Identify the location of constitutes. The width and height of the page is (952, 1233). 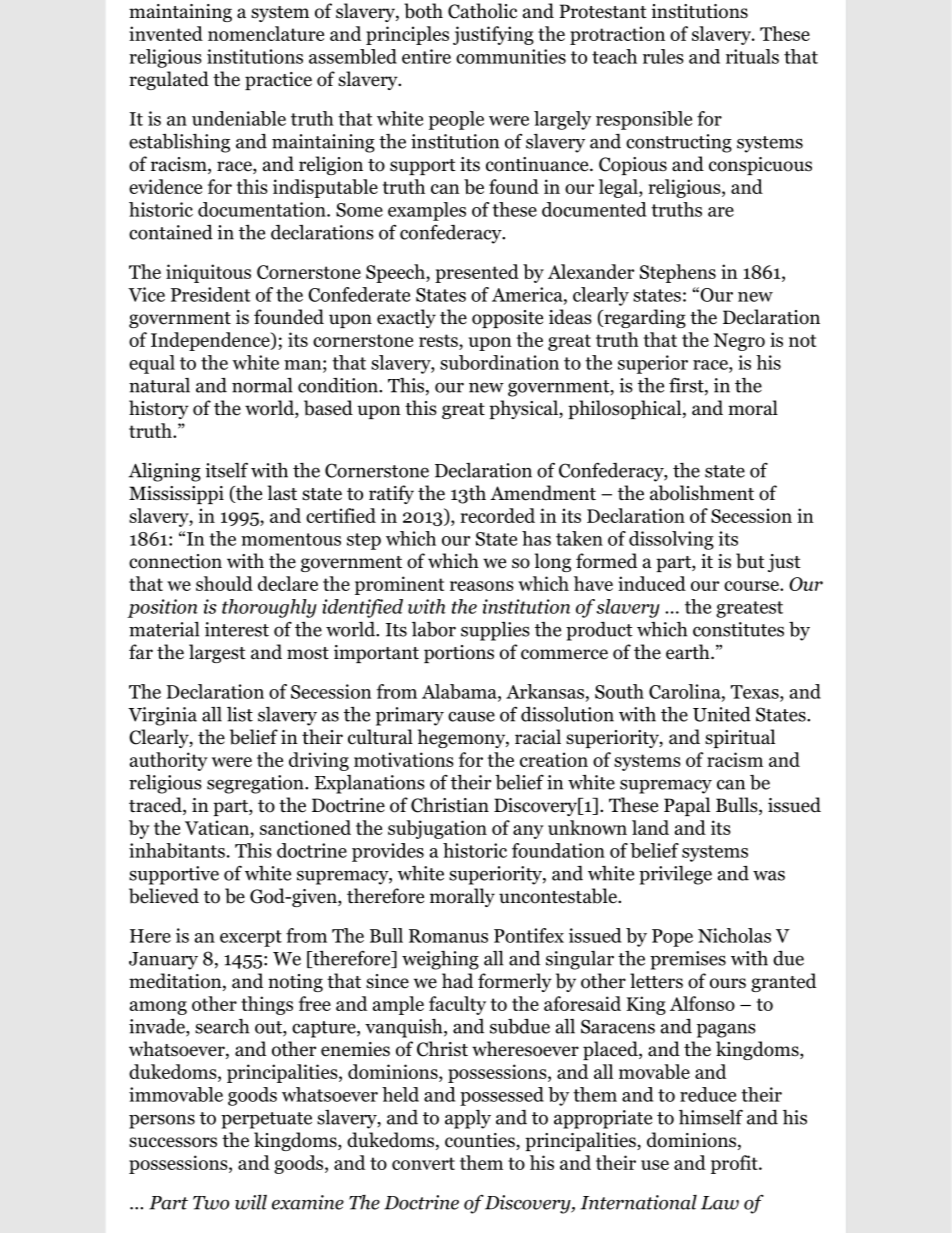
(738, 629).
